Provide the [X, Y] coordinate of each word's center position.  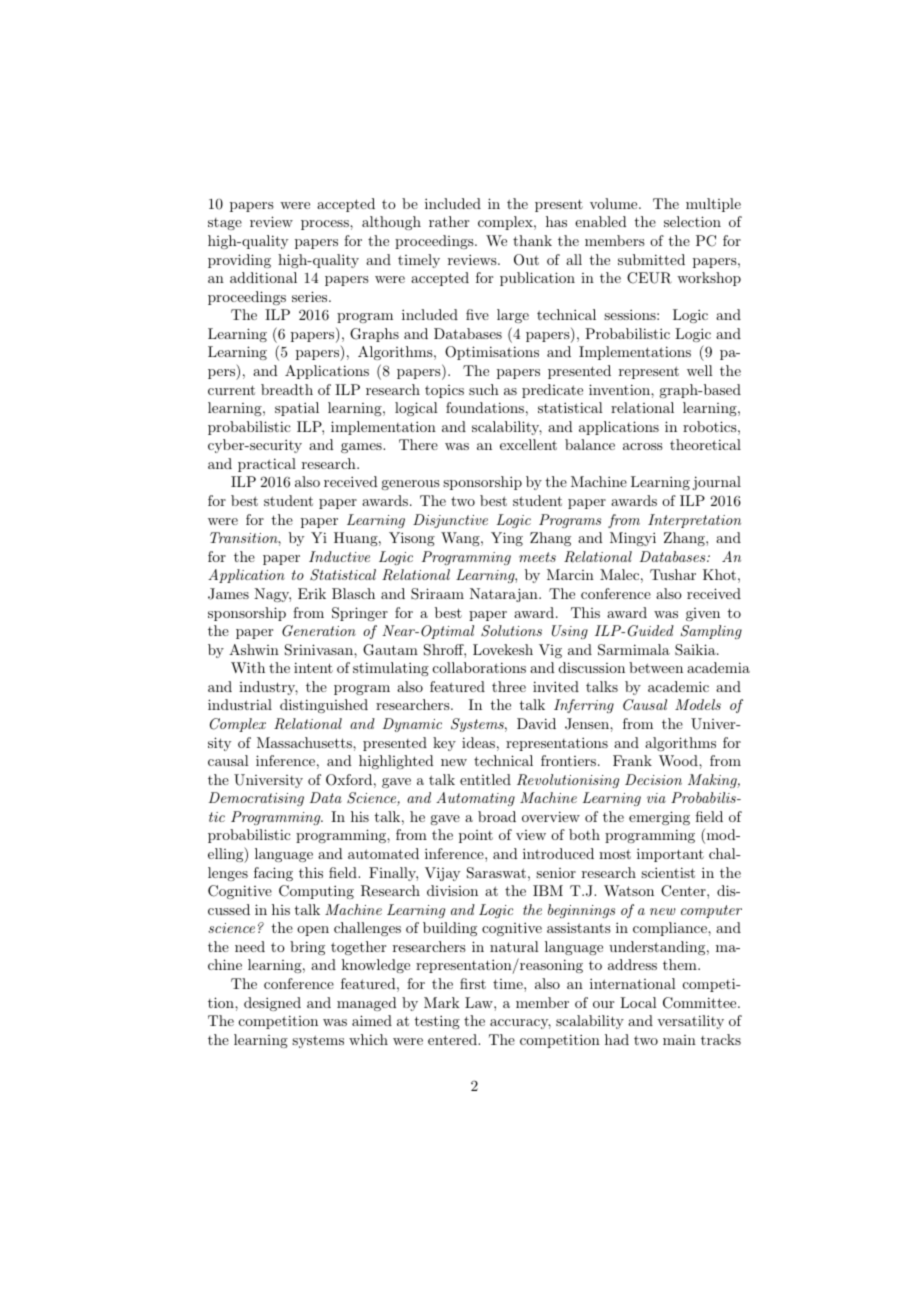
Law [480, 1002]
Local [638, 1002]
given [703, 614]
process [326, 225]
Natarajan [505, 595]
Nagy [272, 595]
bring [307, 948]
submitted [651, 259]
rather [449, 221]
